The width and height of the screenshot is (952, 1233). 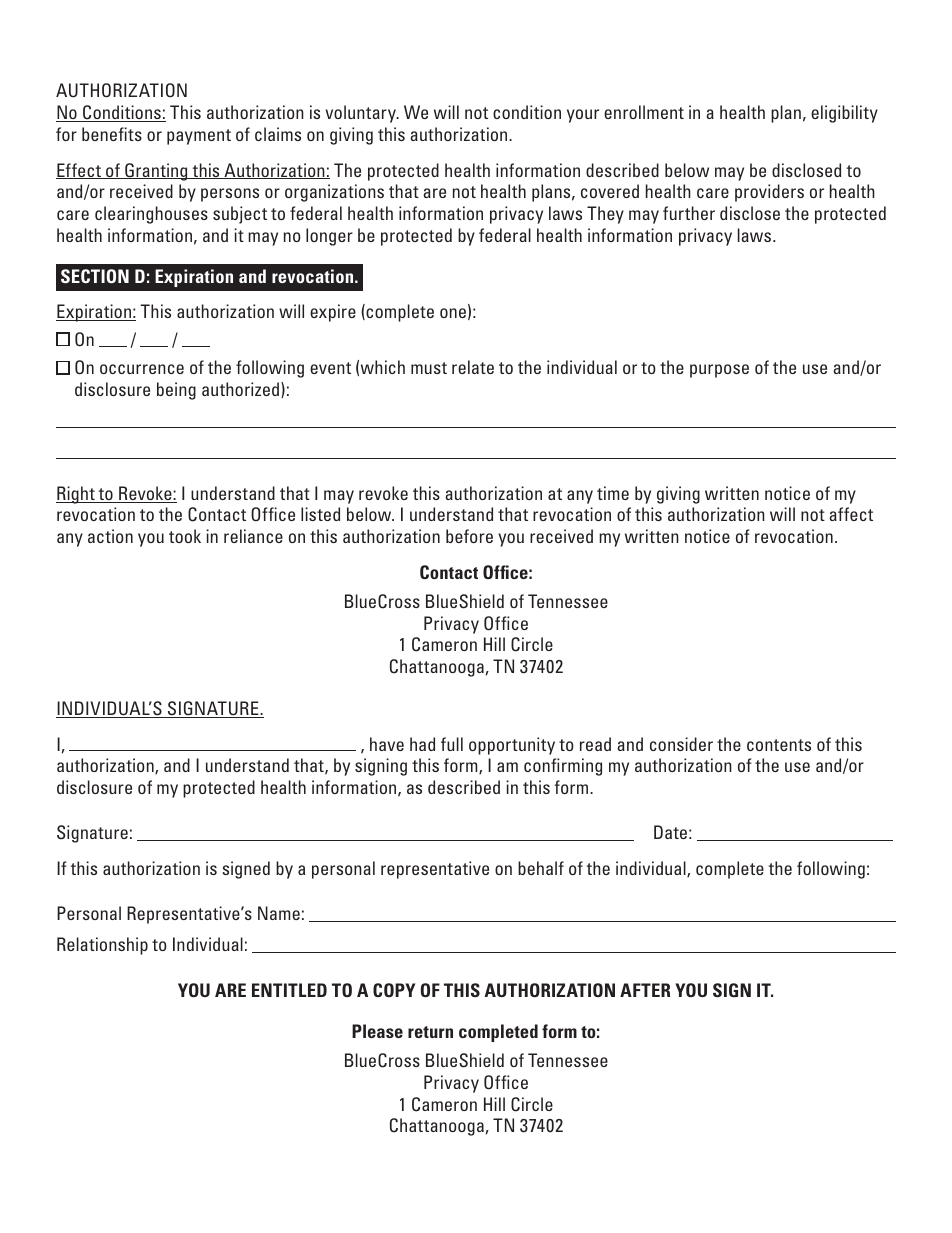 What do you see at coordinates (387, 744) in the screenshot?
I see `have` at bounding box center [387, 744].
